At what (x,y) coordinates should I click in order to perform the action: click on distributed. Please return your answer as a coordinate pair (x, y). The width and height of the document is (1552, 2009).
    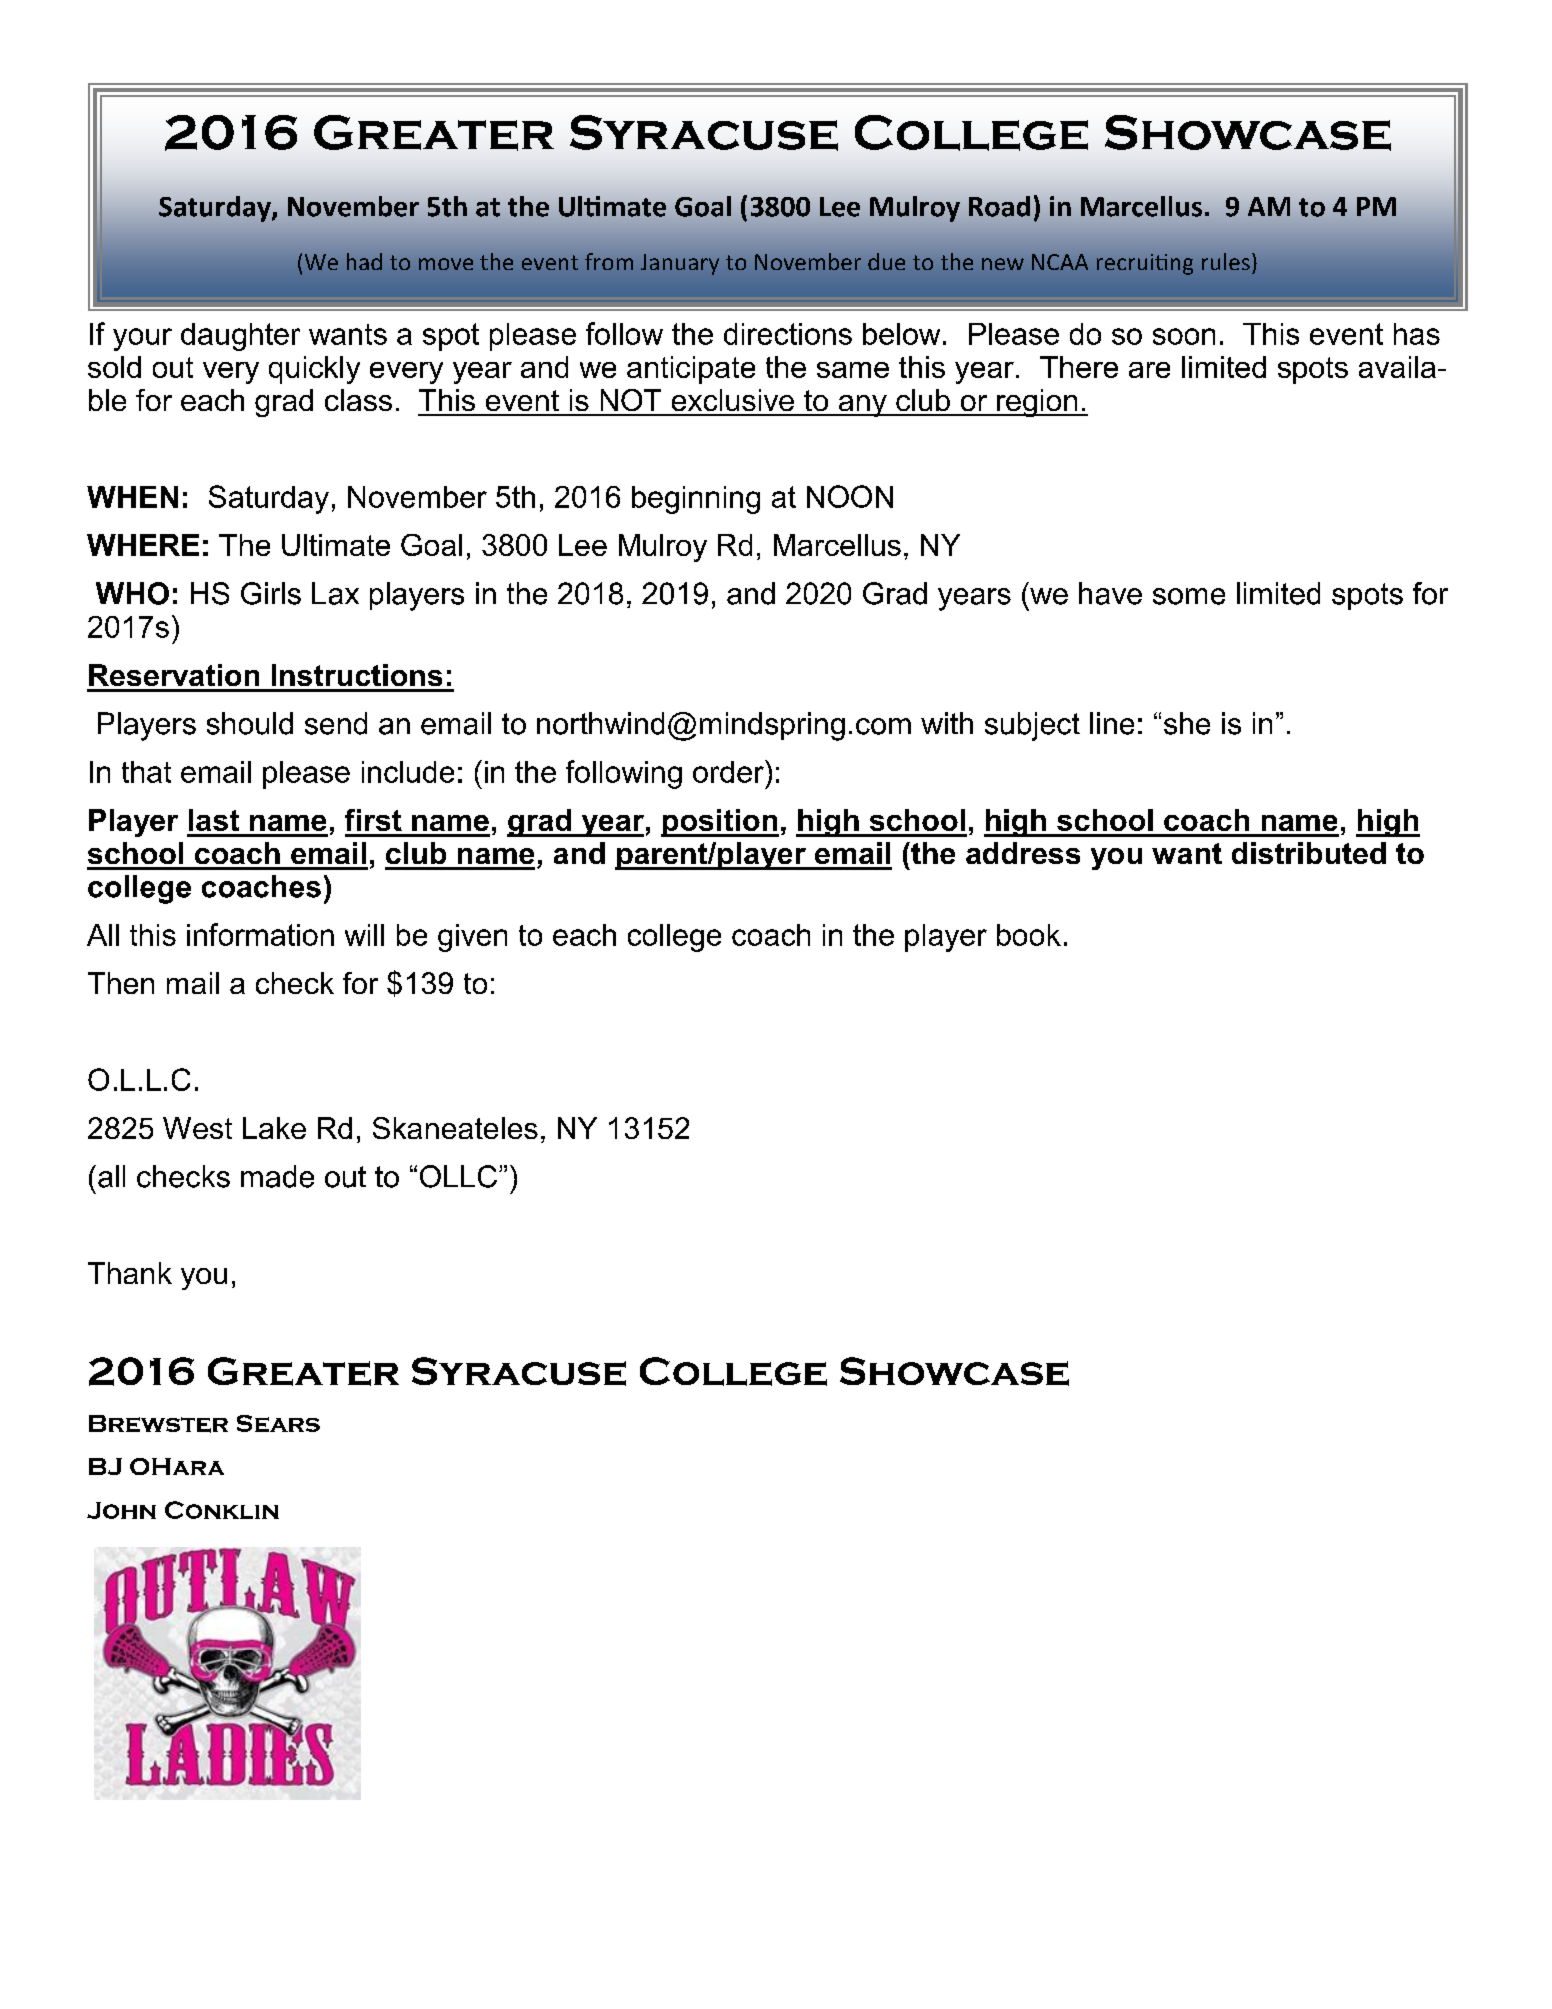
    Looking at the image, I should click on (1309, 853).
